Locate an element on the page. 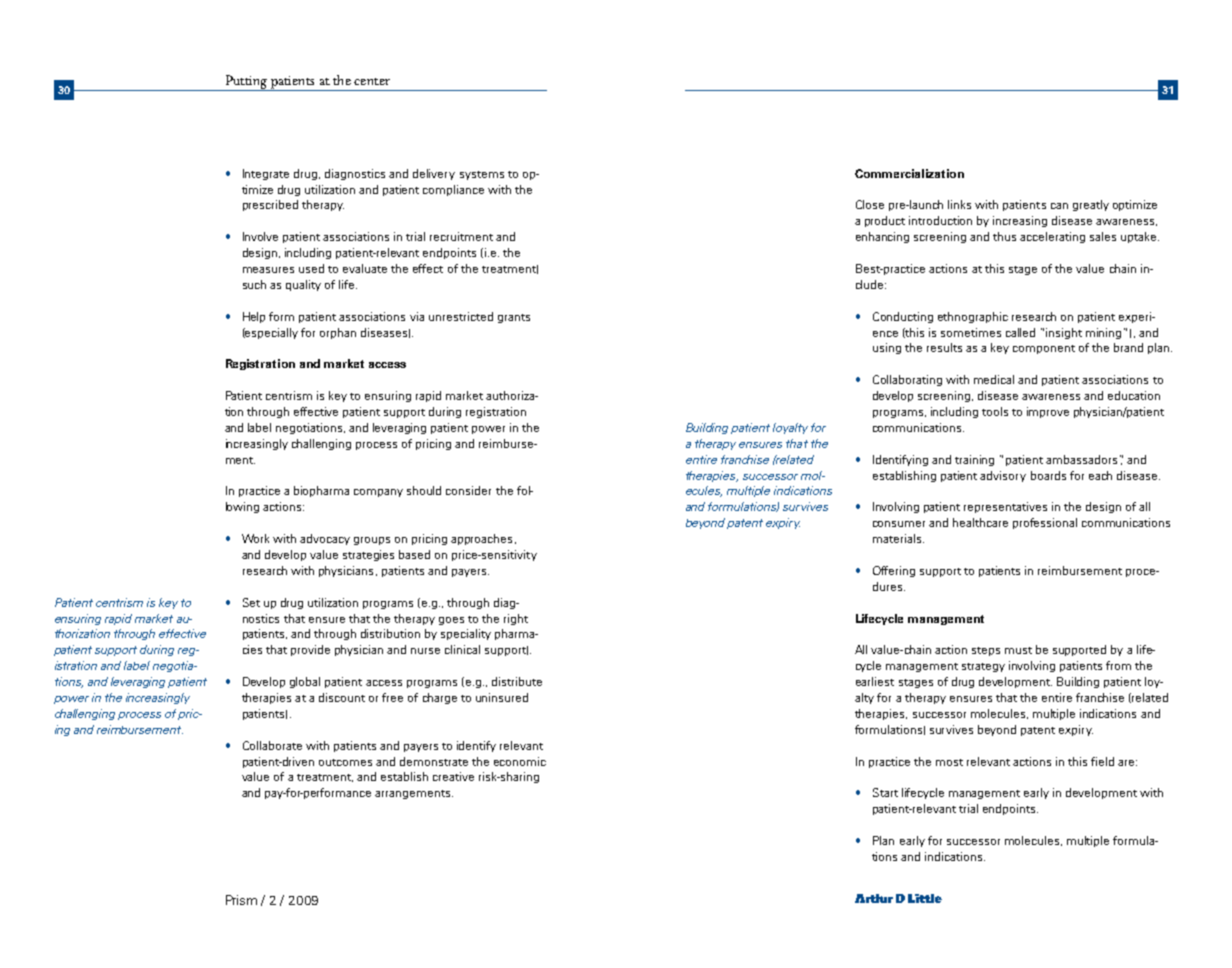 The height and width of the image is (968, 1232). can is located at coordinates (1059, 206).
